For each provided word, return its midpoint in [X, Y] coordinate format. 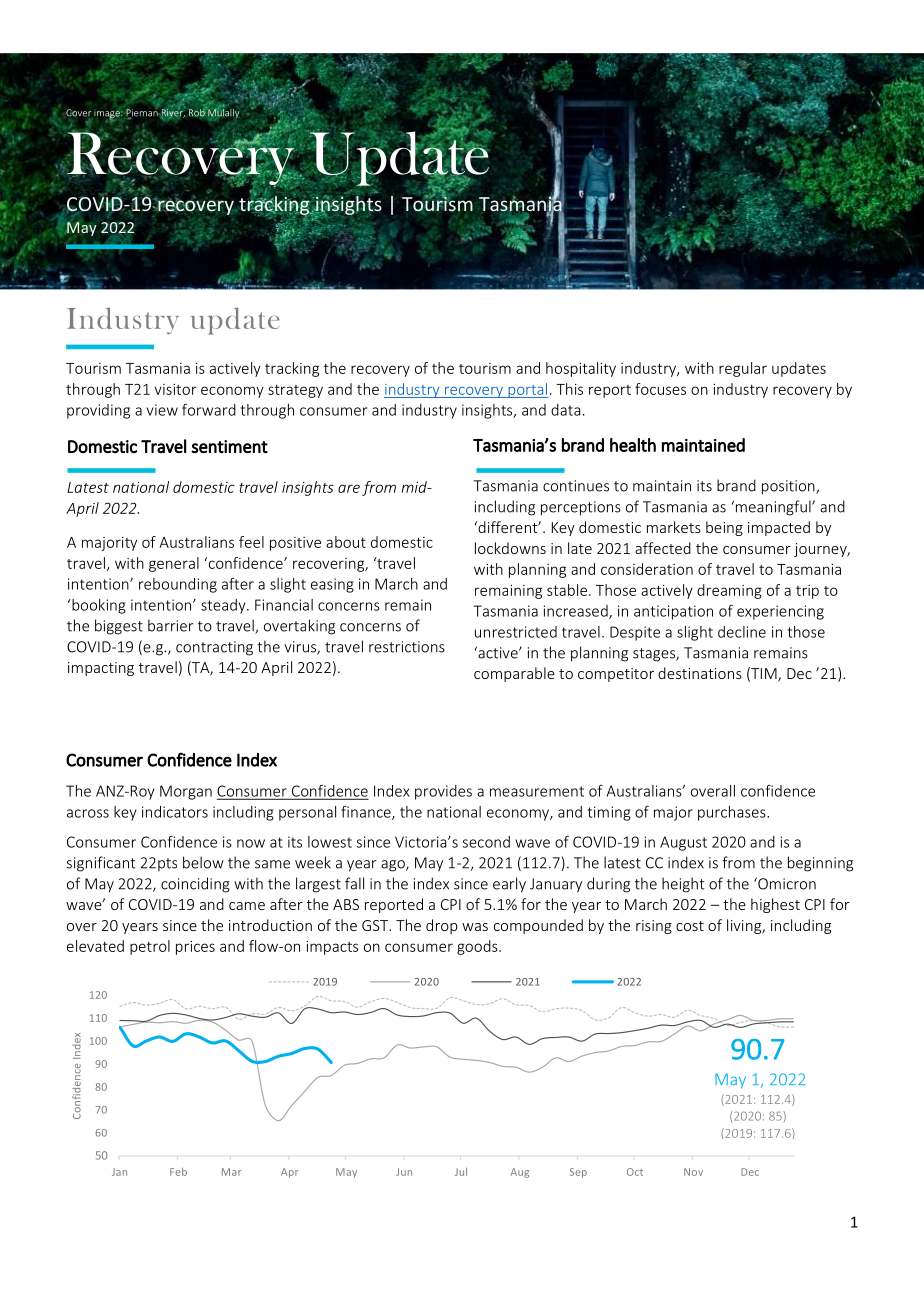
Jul [461, 1172]
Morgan [186, 792]
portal [527, 390]
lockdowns [510, 548]
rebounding [178, 585]
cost [690, 926]
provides [443, 792]
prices [195, 948]
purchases [733, 813]
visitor [175, 389]
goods [478, 947]
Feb [178, 1172]
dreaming [729, 591]
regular [743, 369]
